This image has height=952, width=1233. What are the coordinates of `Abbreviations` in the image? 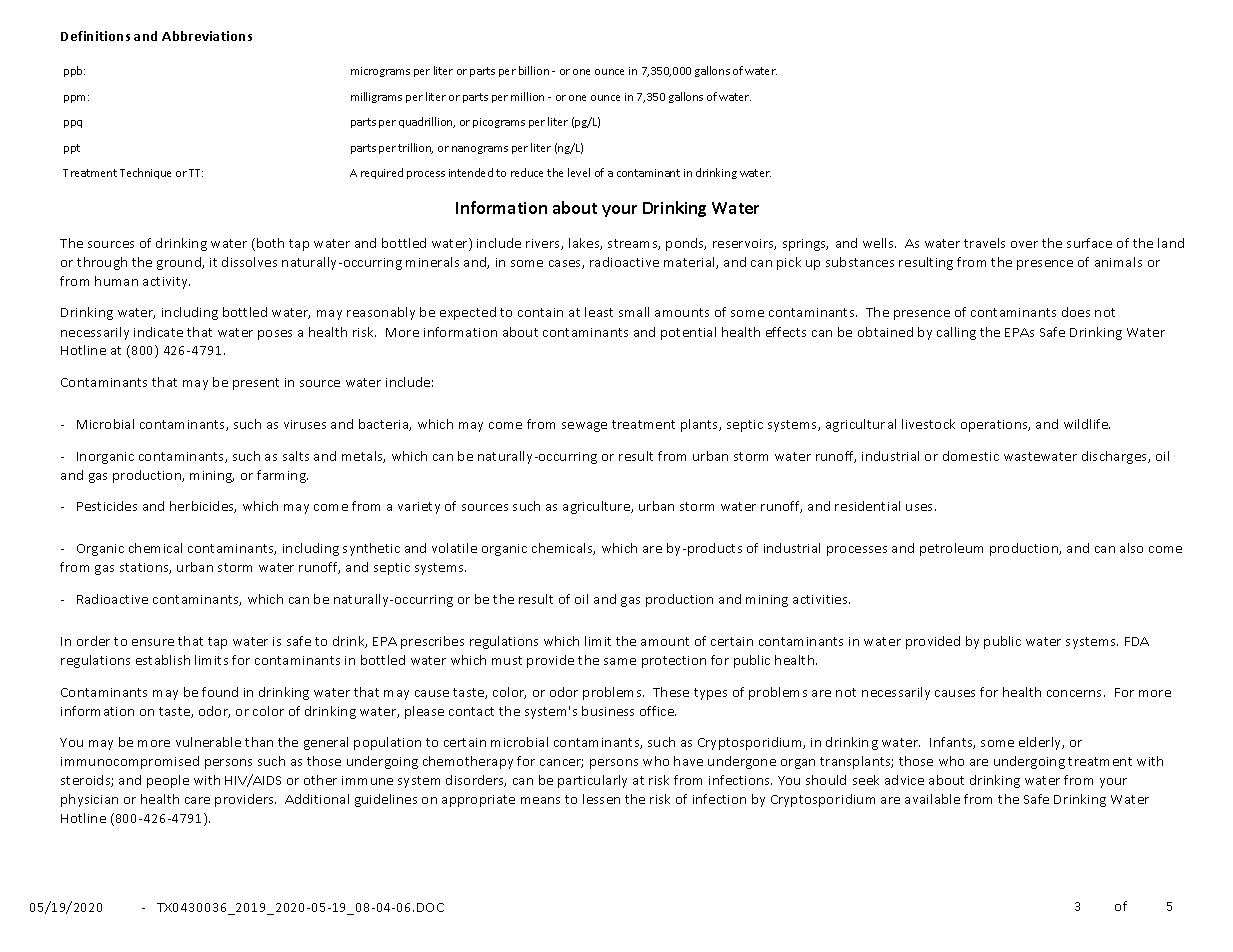 It's located at (207, 36).
